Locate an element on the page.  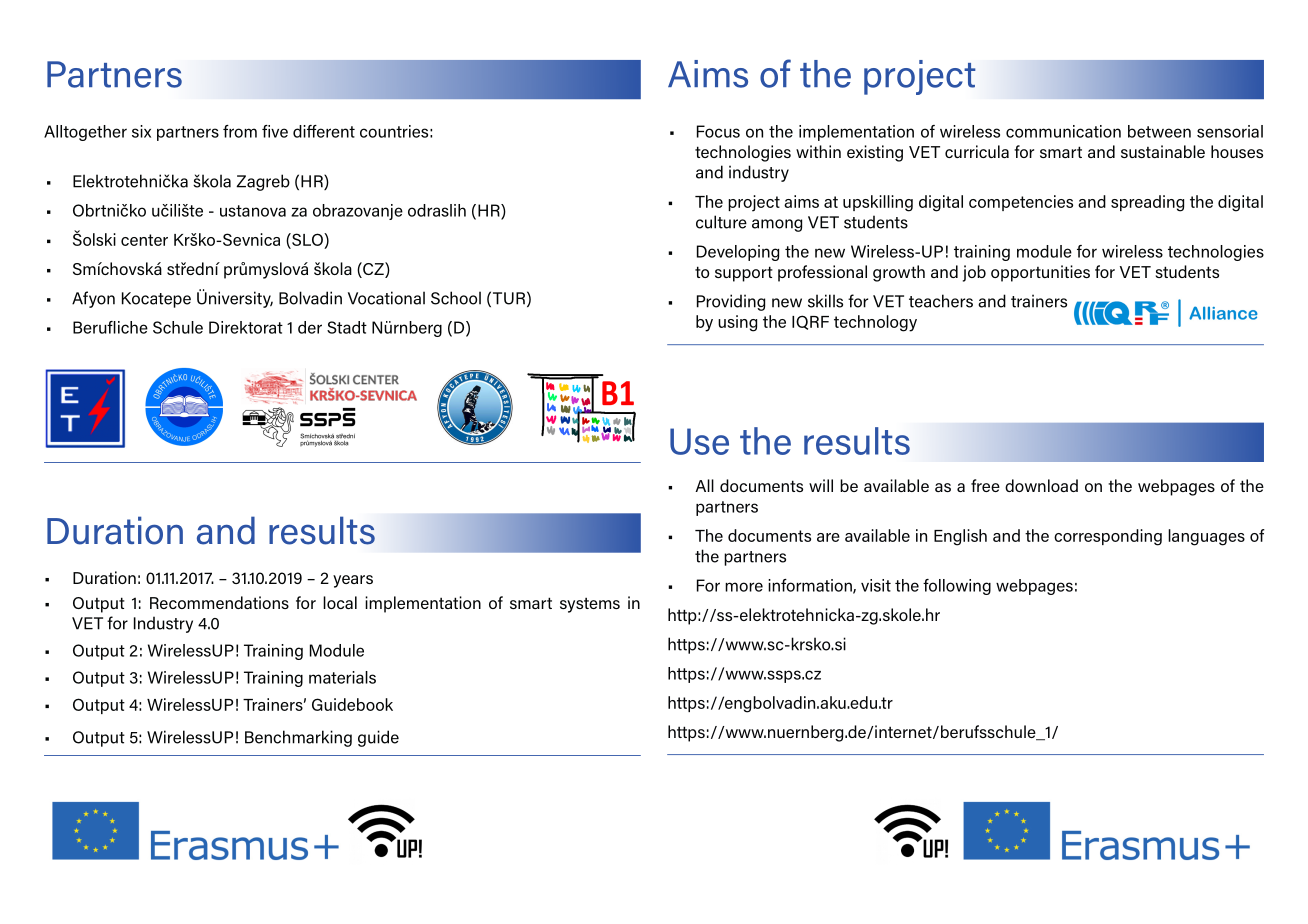
sustainable is located at coordinates (1163, 151).
